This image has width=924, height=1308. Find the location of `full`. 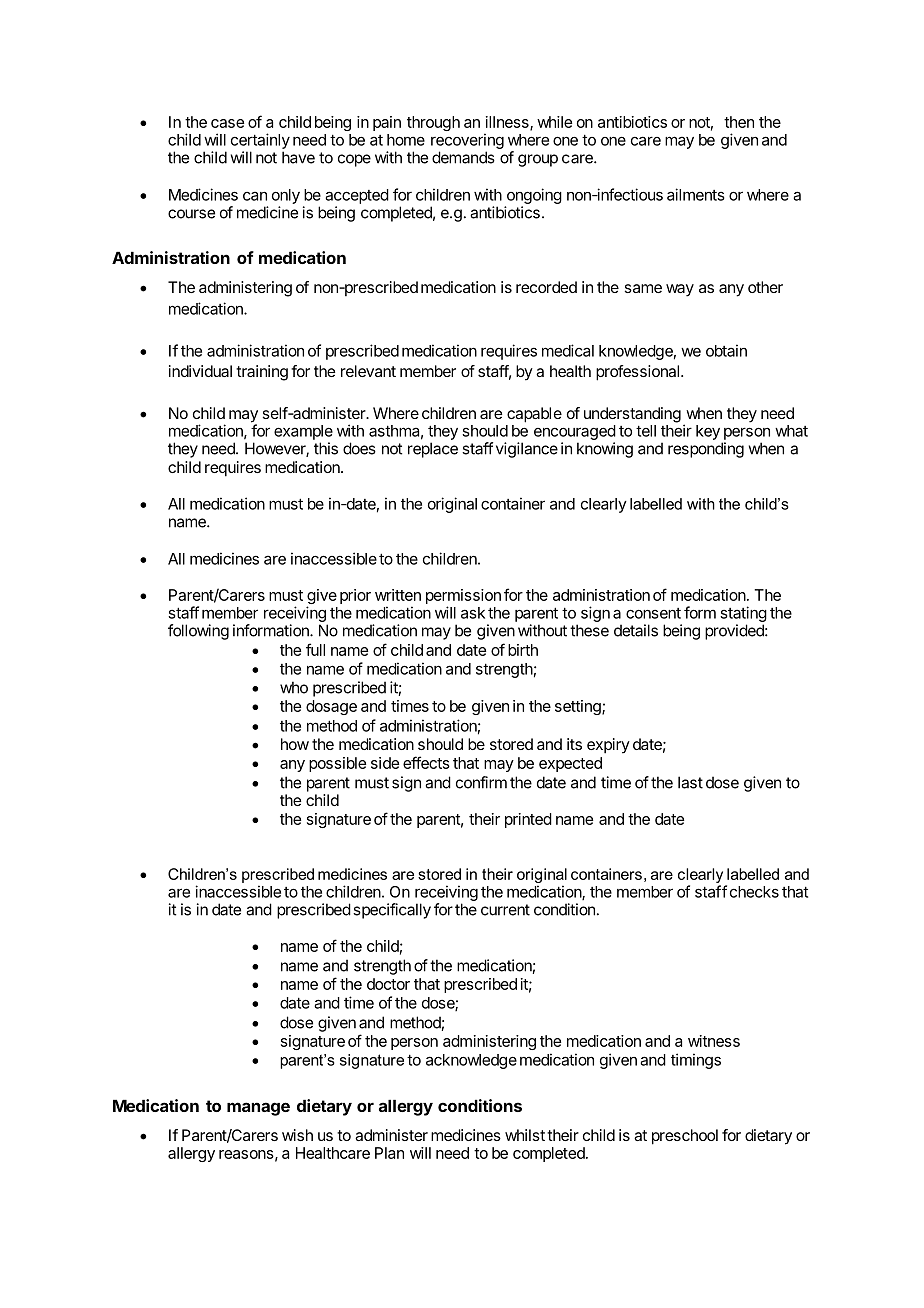

full is located at coordinates (315, 649).
